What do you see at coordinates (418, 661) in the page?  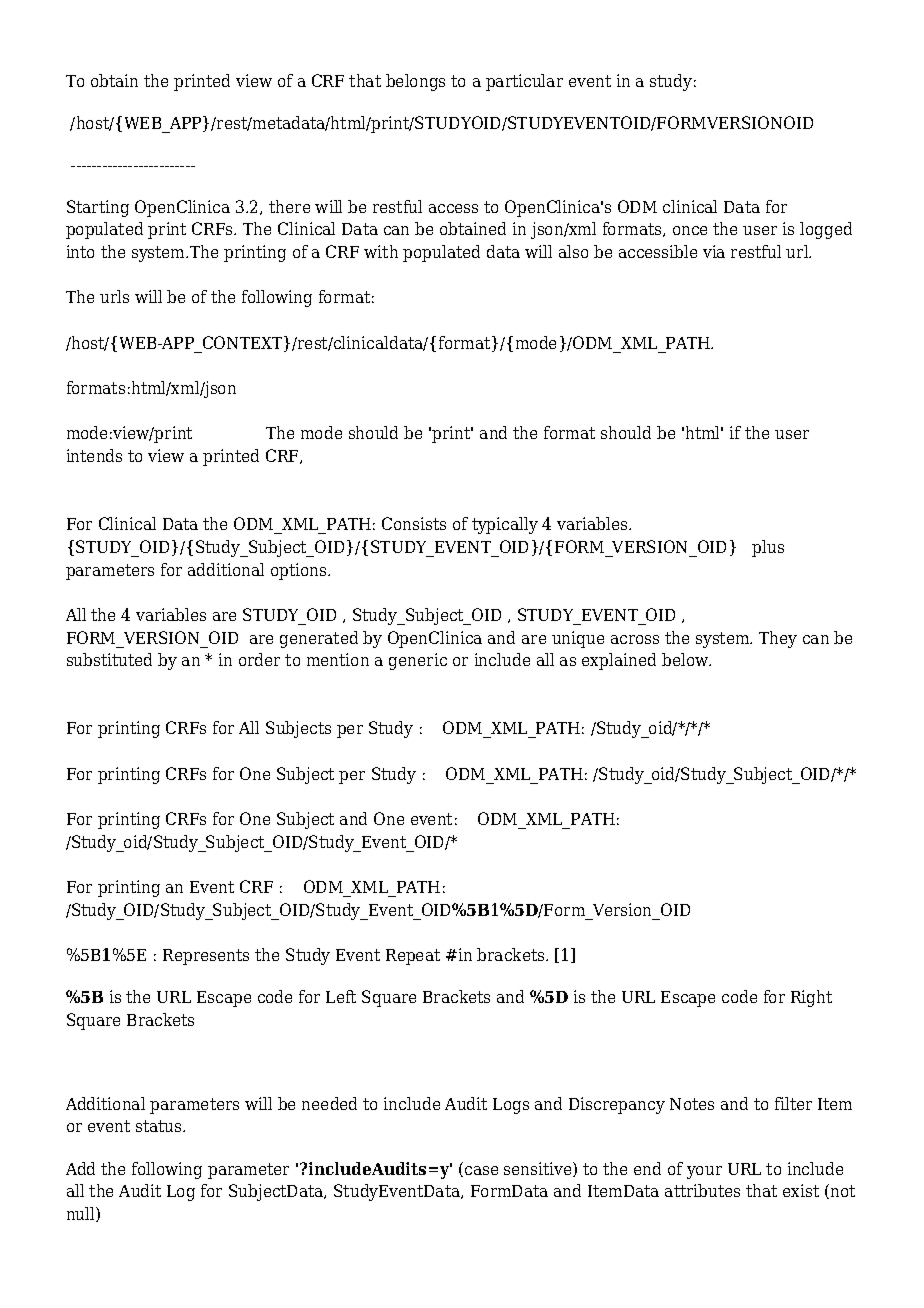 I see `generic` at bounding box center [418, 661].
